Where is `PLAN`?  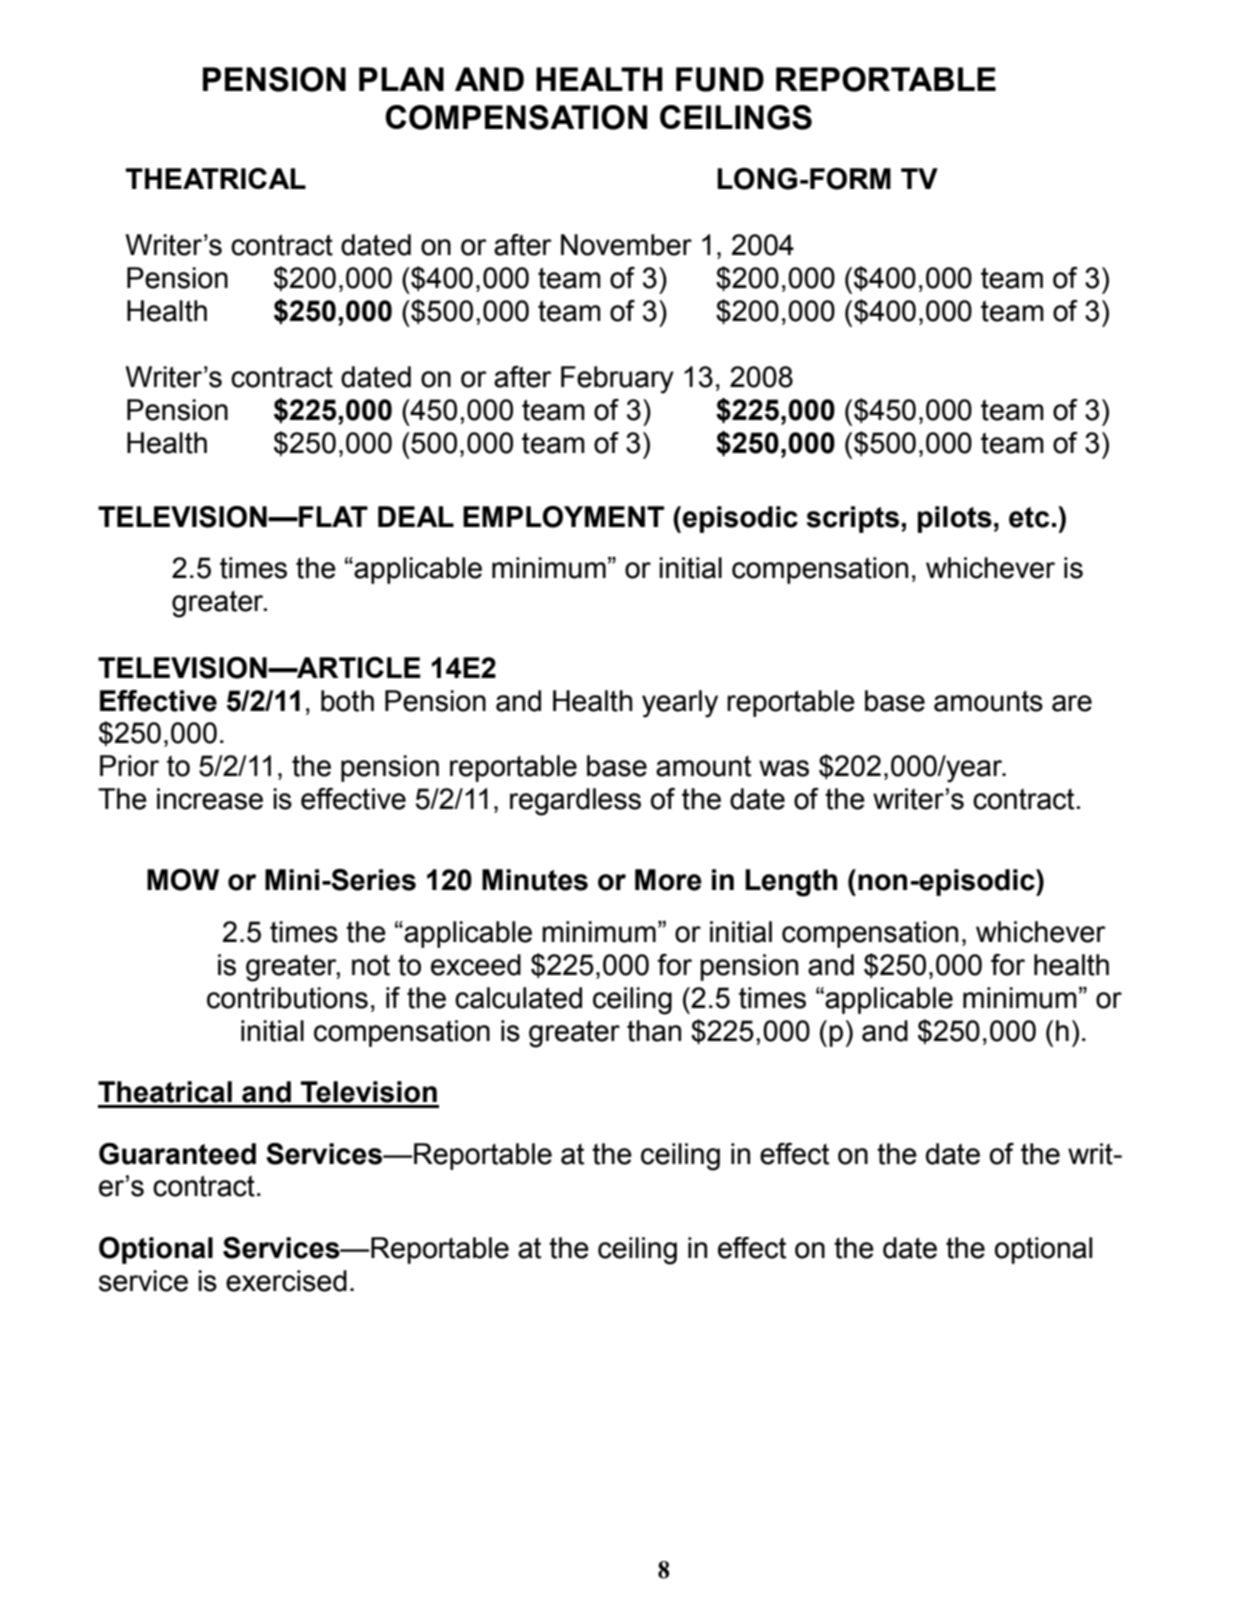 PLAN is located at coordinates (401, 79).
